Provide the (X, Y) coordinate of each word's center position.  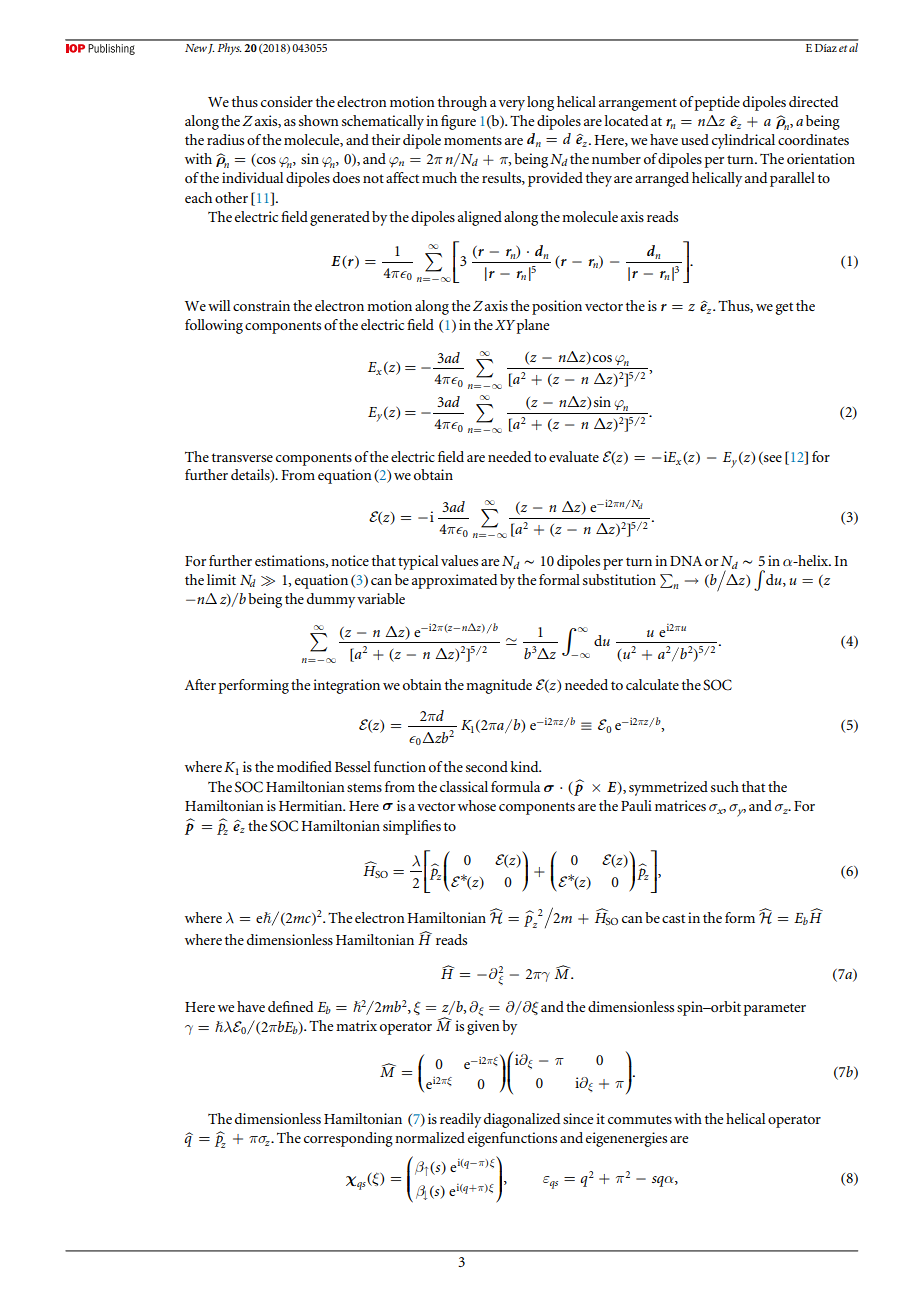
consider (287, 101)
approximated (454, 581)
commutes (640, 1119)
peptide (717, 103)
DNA (686, 561)
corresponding (348, 1139)
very (512, 105)
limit (221, 579)
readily (460, 1120)
